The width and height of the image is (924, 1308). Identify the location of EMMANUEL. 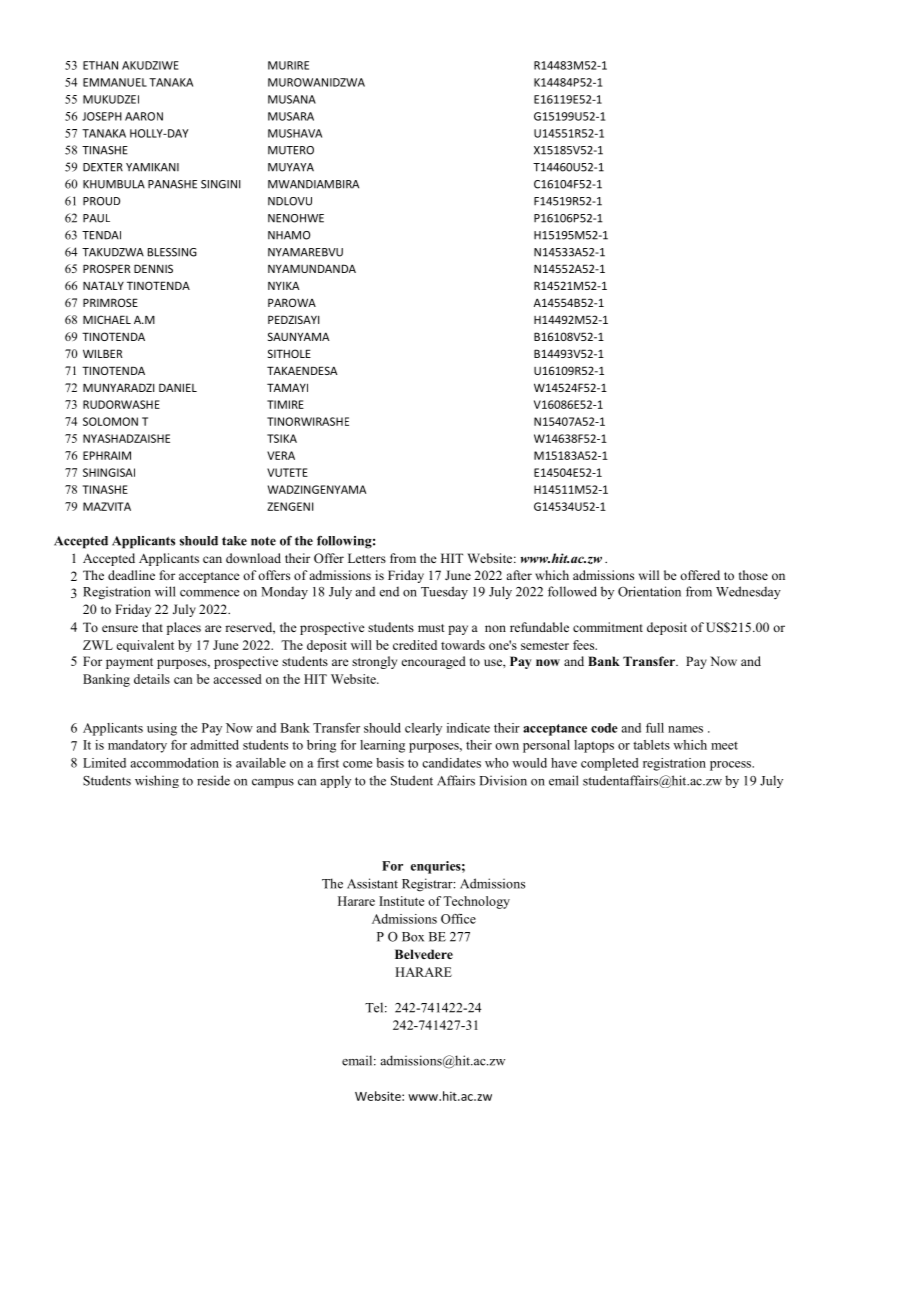
(115, 82).
